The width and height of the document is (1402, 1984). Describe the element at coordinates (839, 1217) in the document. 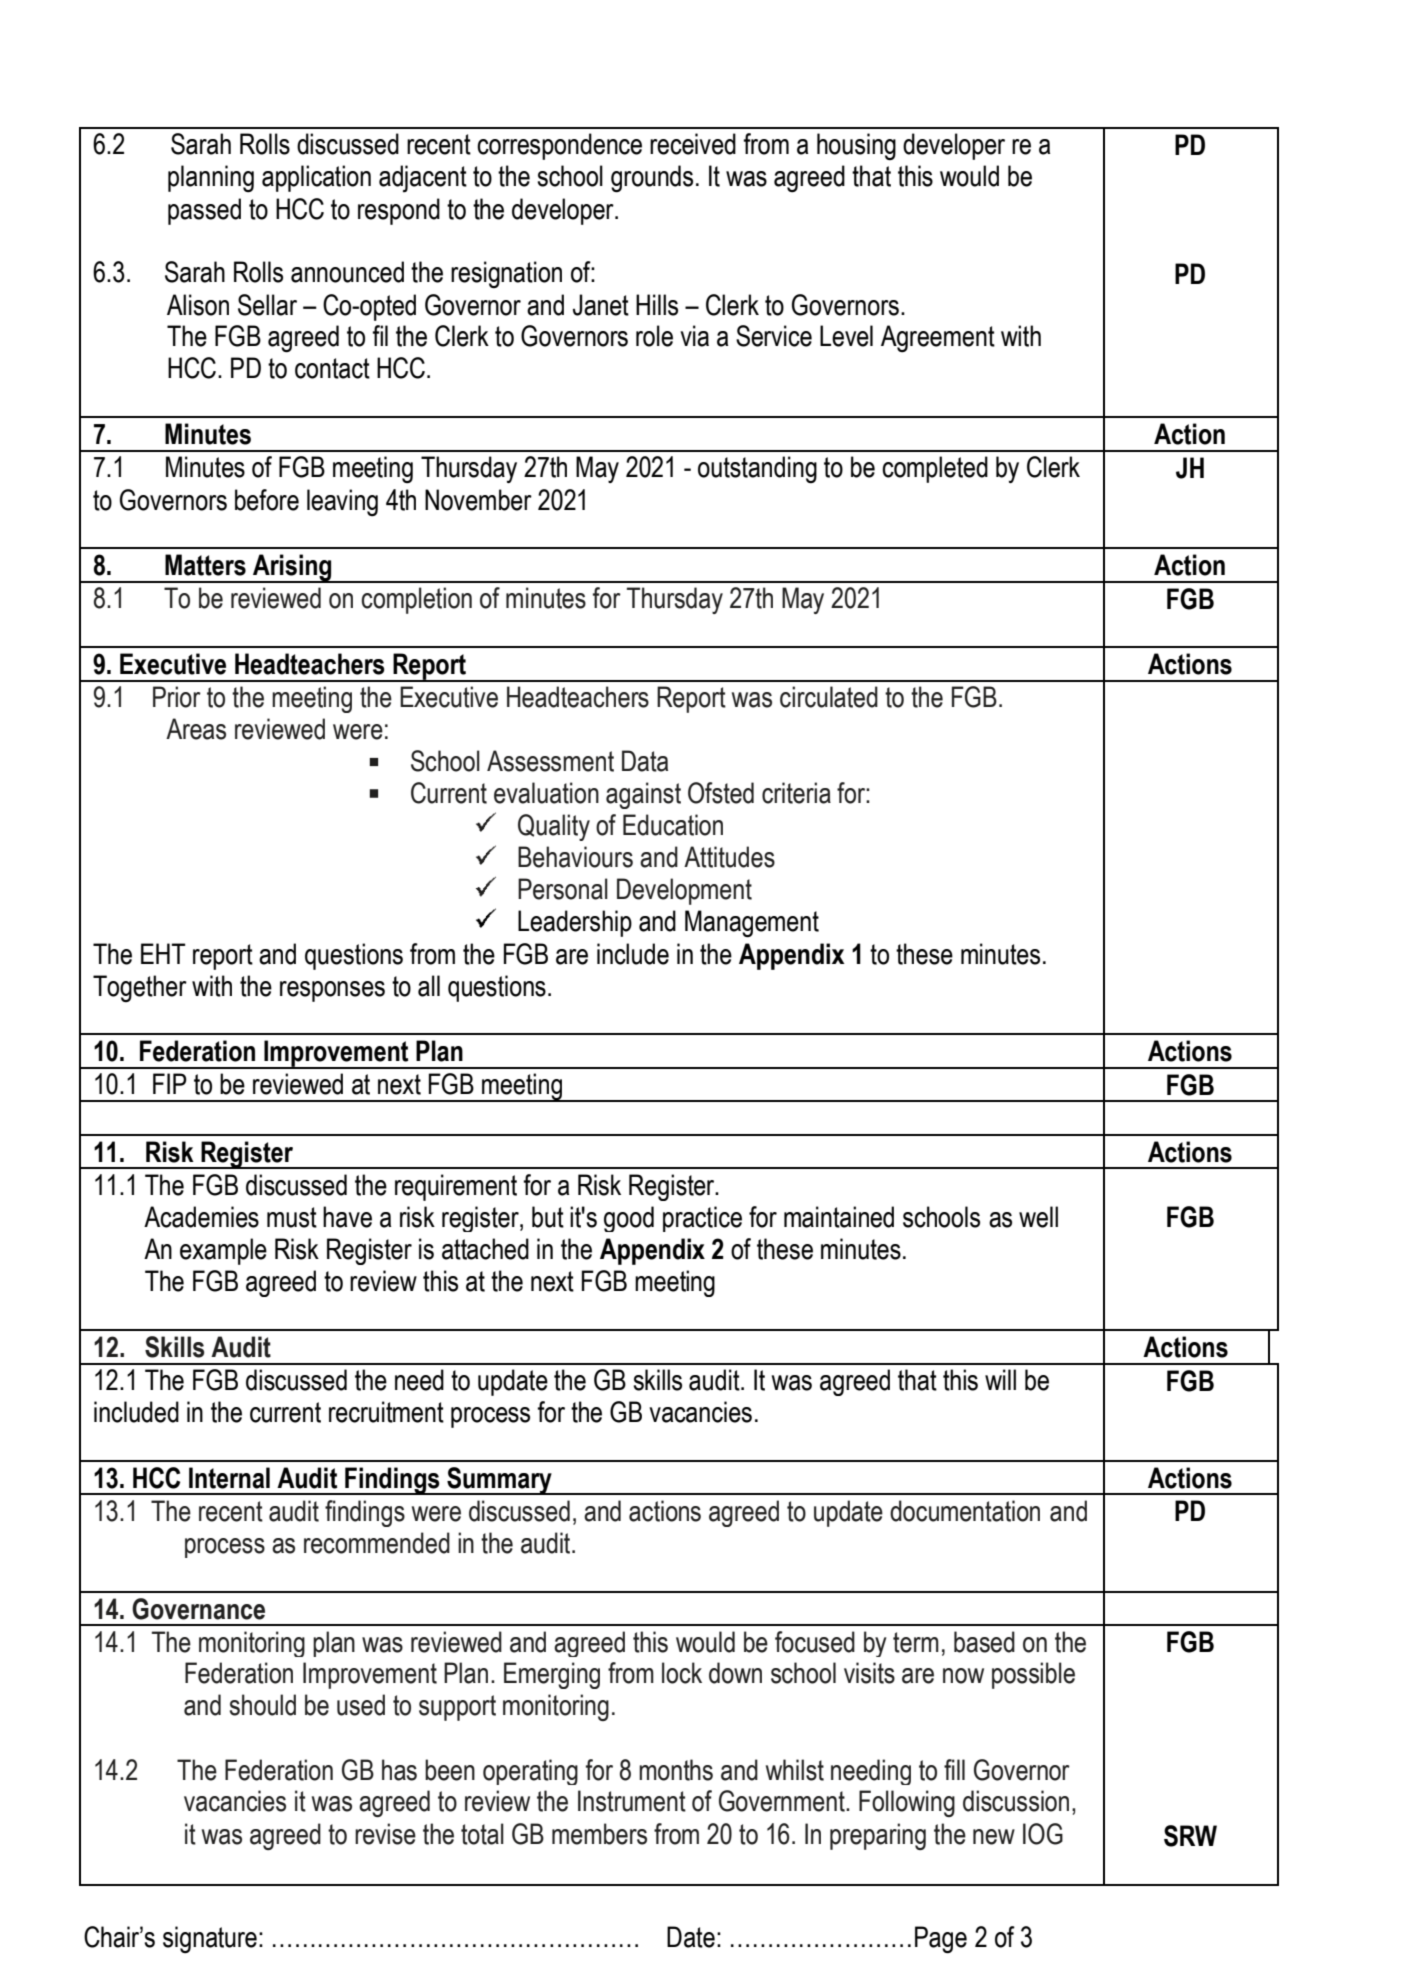

I see `maintained` at that location.
